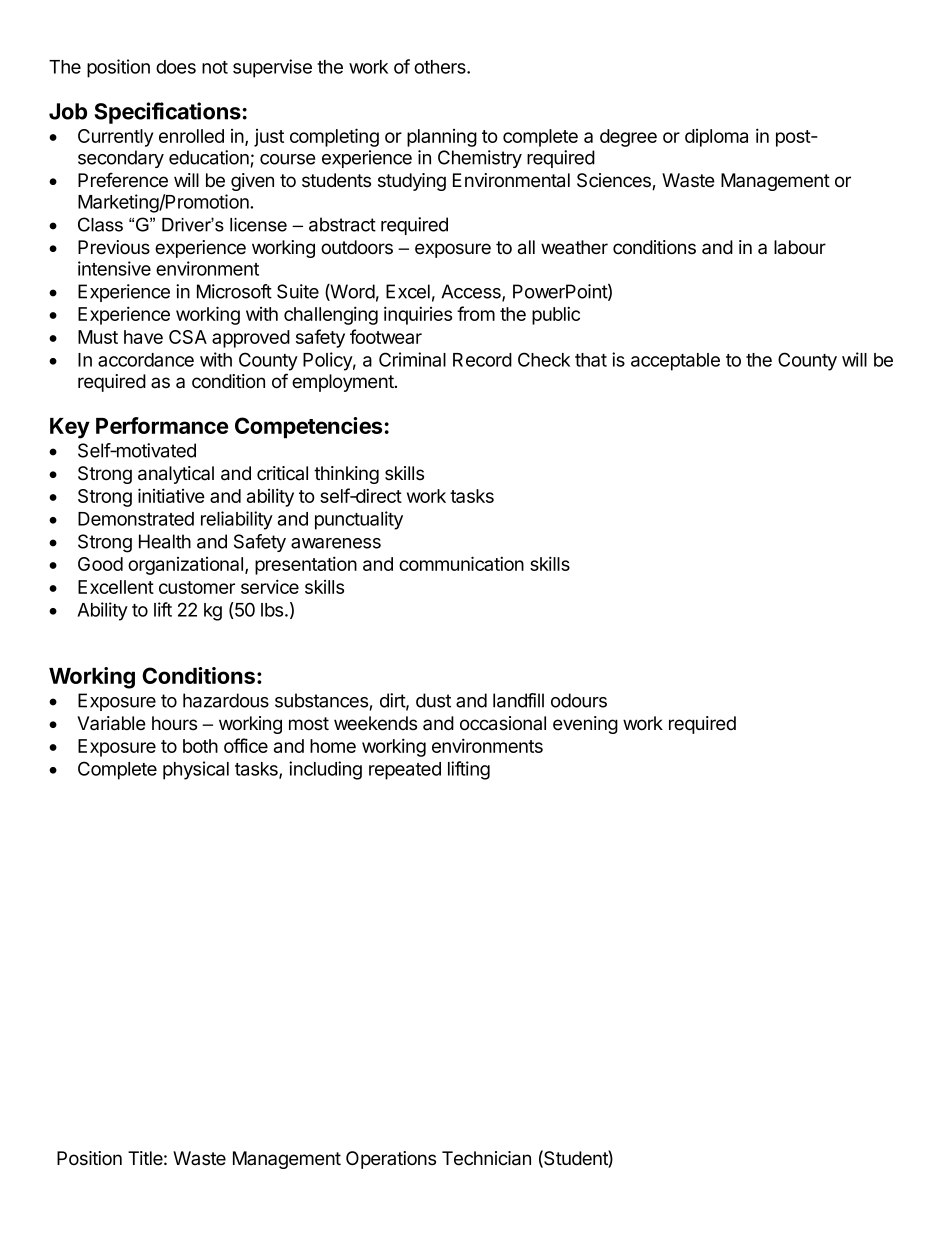 This screenshot has height=1233, width=952. What do you see at coordinates (196, 770) in the screenshot?
I see `physical` at bounding box center [196, 770].
